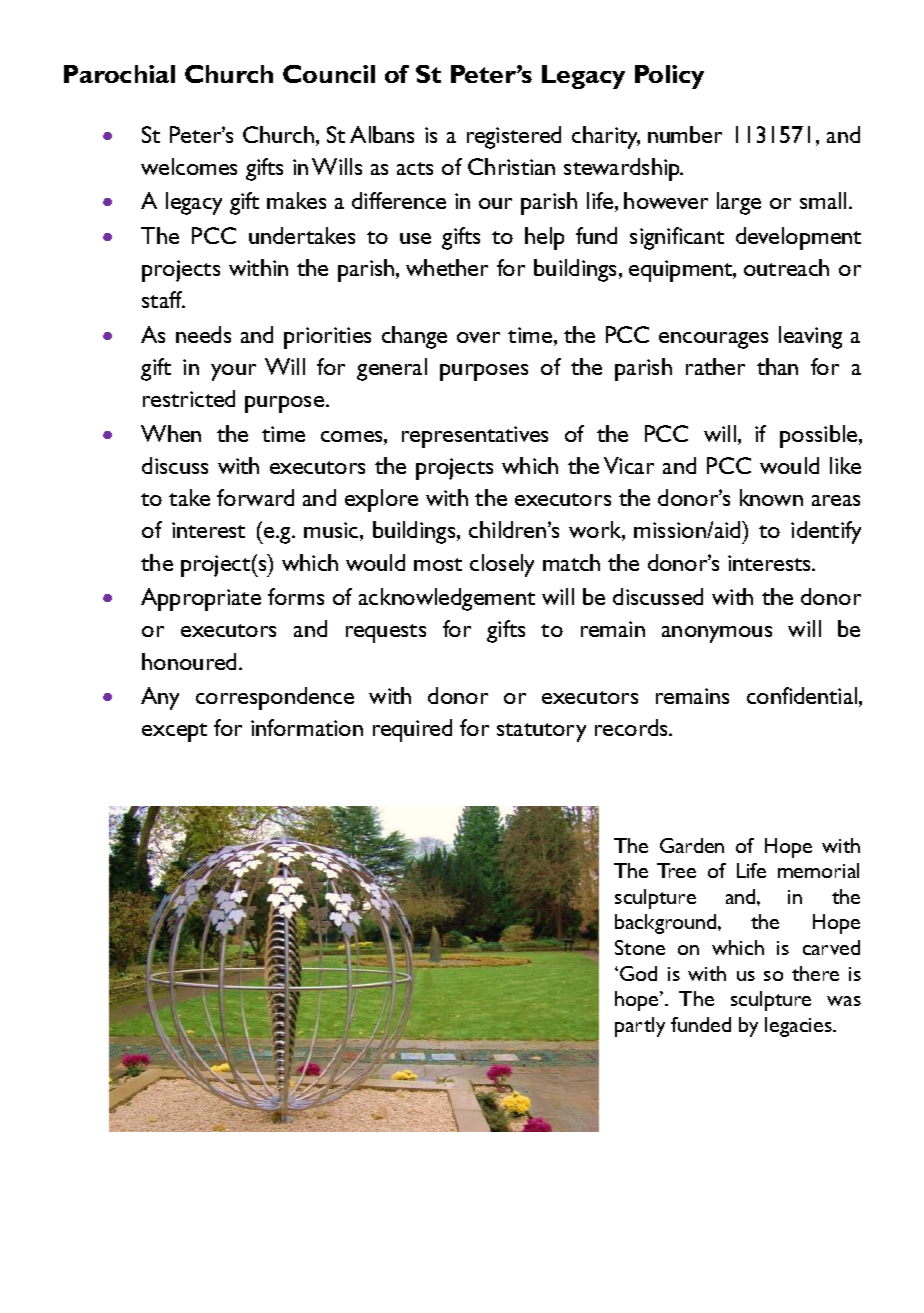  I want to click on Appropriate, so click(201, 599).
